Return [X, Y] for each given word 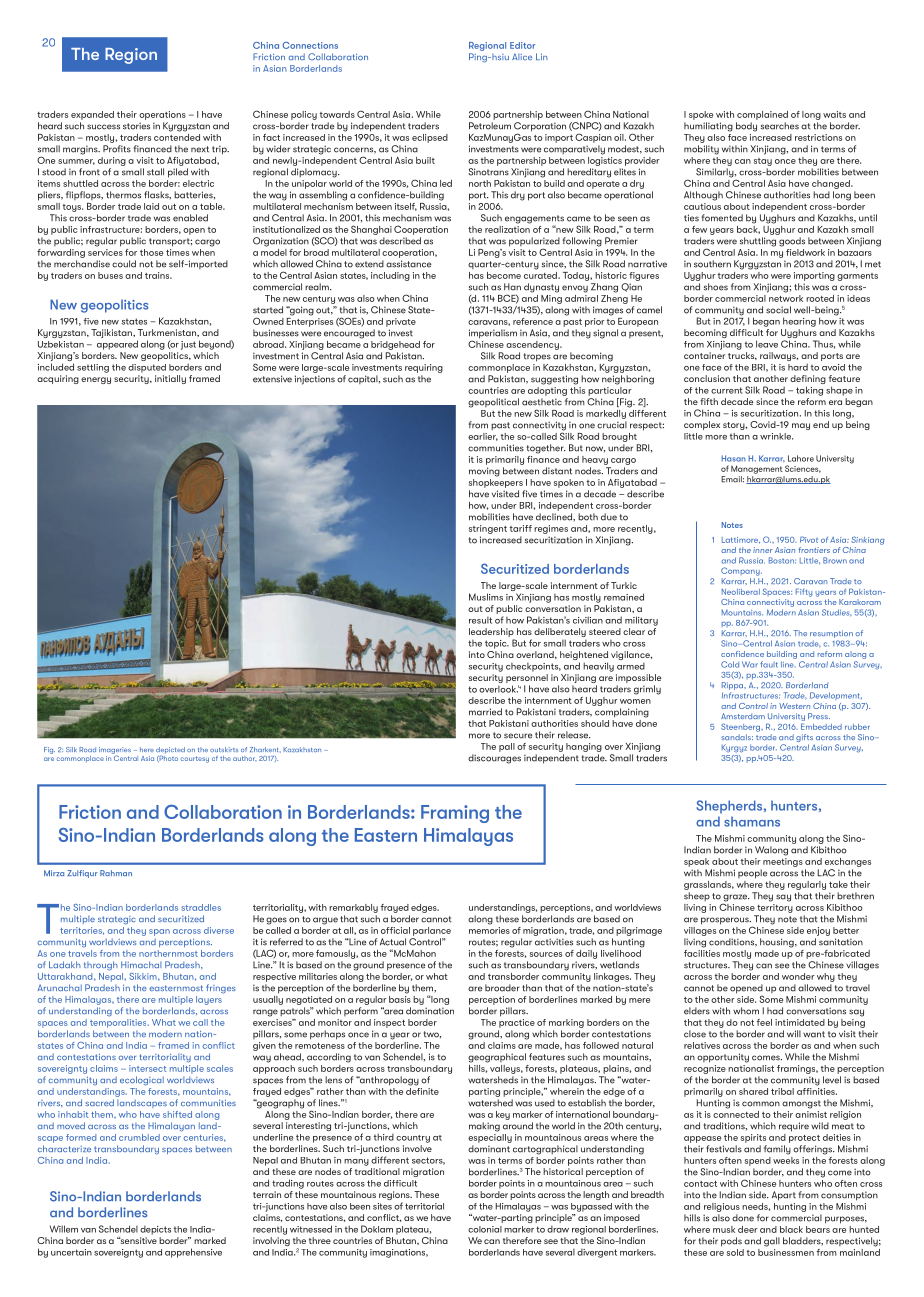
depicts [155, 1230]
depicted [170, 751]
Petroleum [490, 126]
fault [769, 664]
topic [497, 644]
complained [762, 115]
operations [162, 115]
